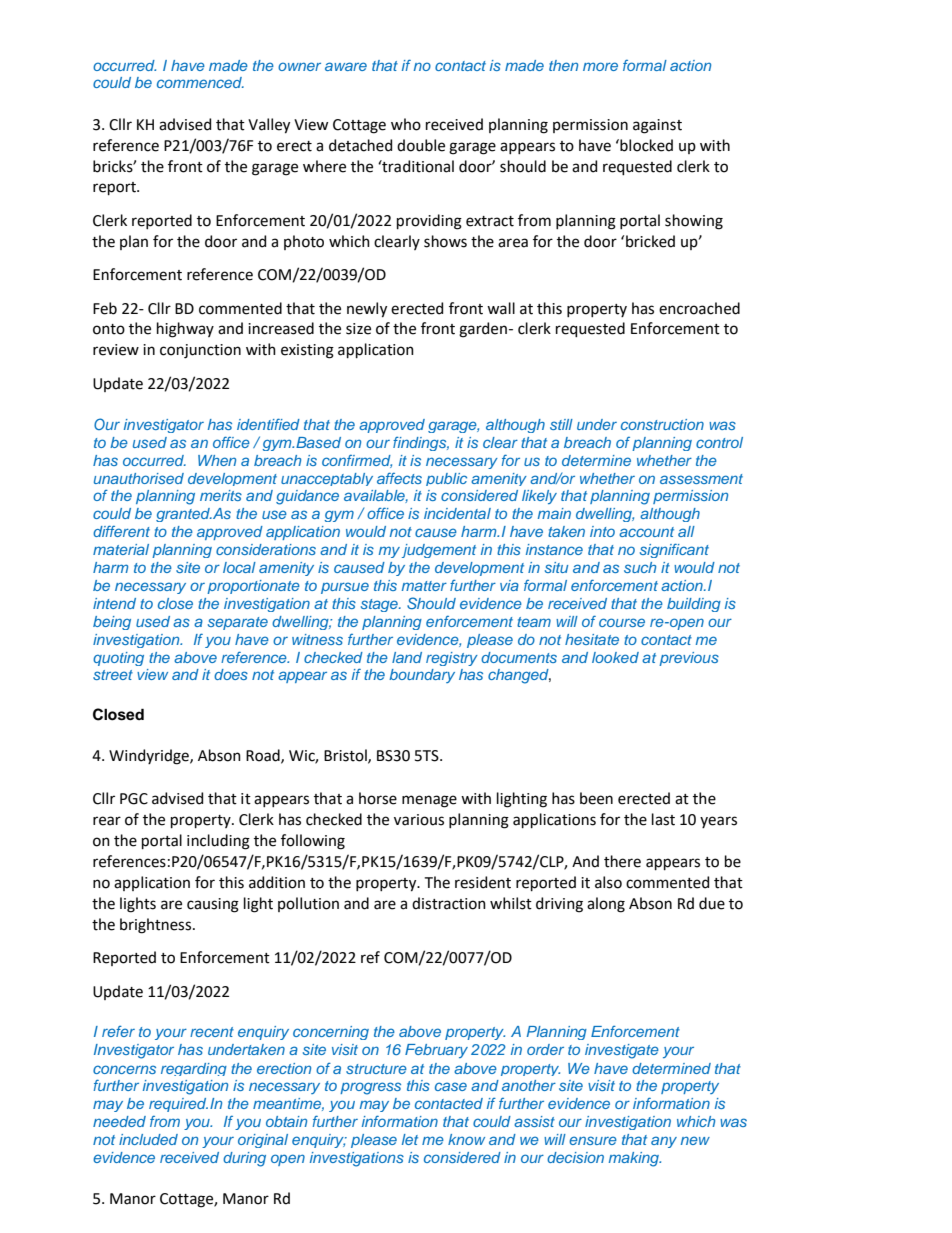 The image size is (952, 1233). Describe the element at coordinates (410, 1139) in the screenshot. I see `let` at that location.
